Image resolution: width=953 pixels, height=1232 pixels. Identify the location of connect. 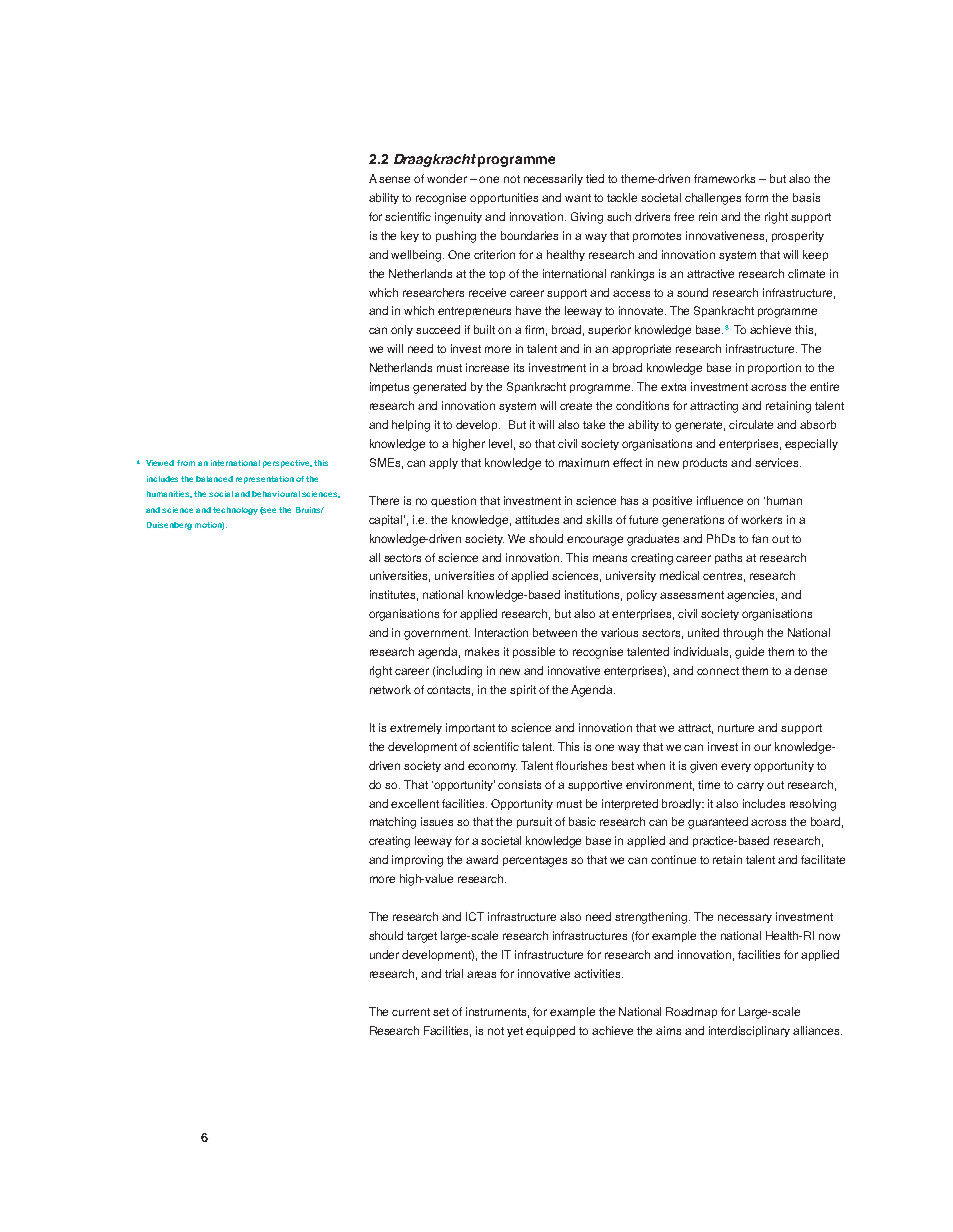
(718, 671).
